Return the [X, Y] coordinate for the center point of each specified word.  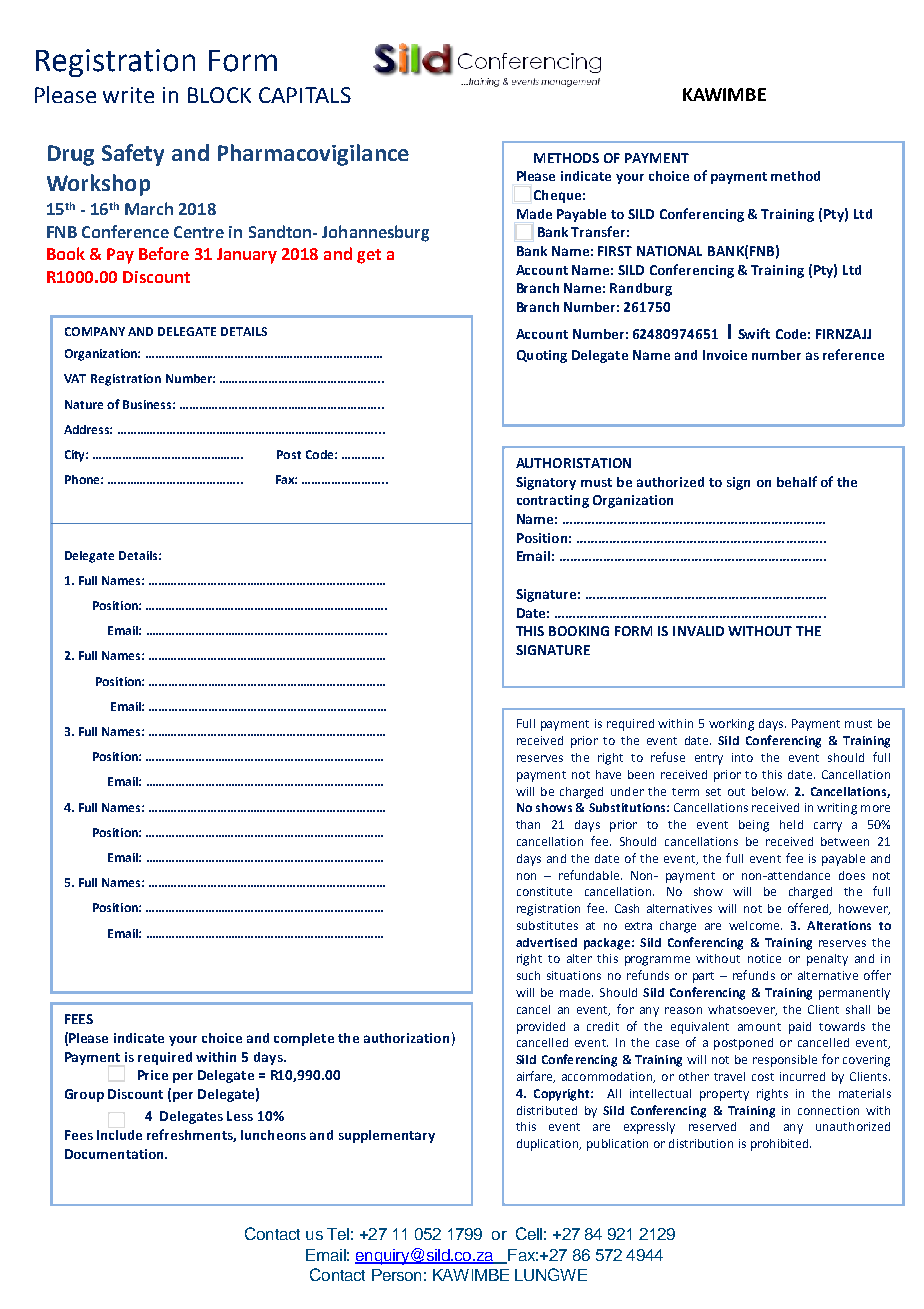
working [731, 725]
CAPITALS [305, 95]
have [608, 774]
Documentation [115, 1154]
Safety [133, 155]
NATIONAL [669, 251]
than [528, 824]
